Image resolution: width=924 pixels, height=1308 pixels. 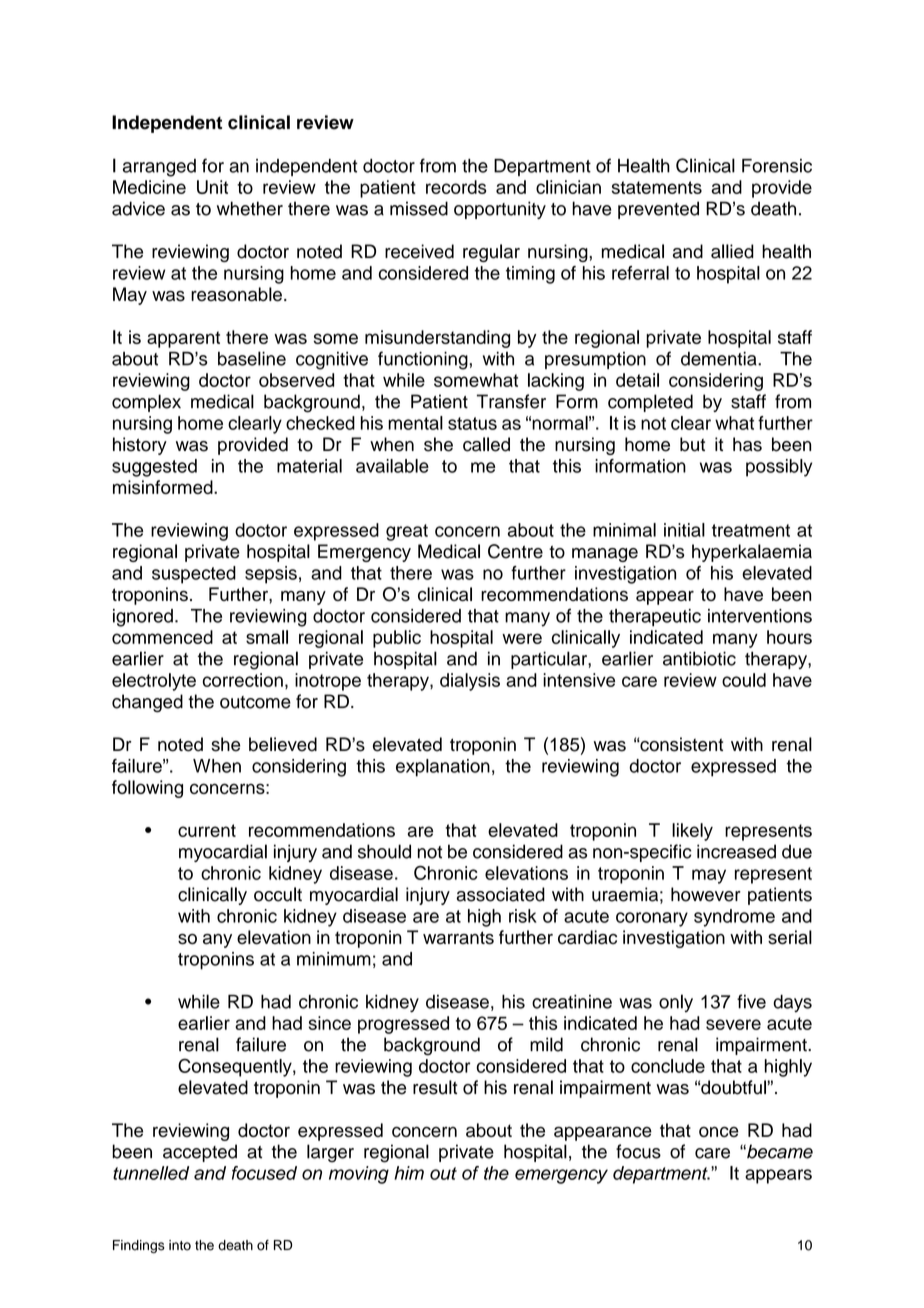 I want to click on current, so click(x=207, y=830).
